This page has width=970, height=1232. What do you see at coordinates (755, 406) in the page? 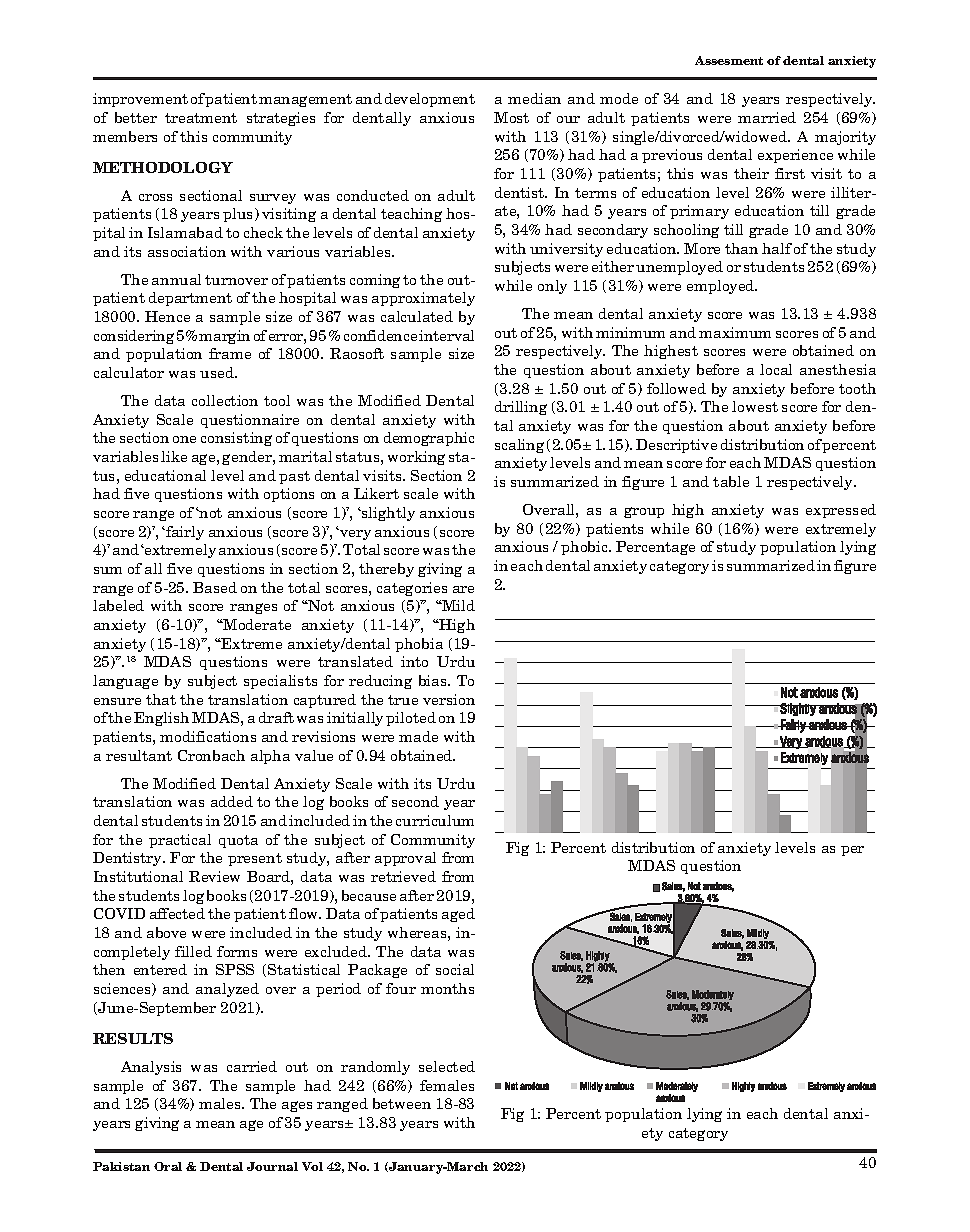
I see `lowest` at bounding box center [755, 406].
